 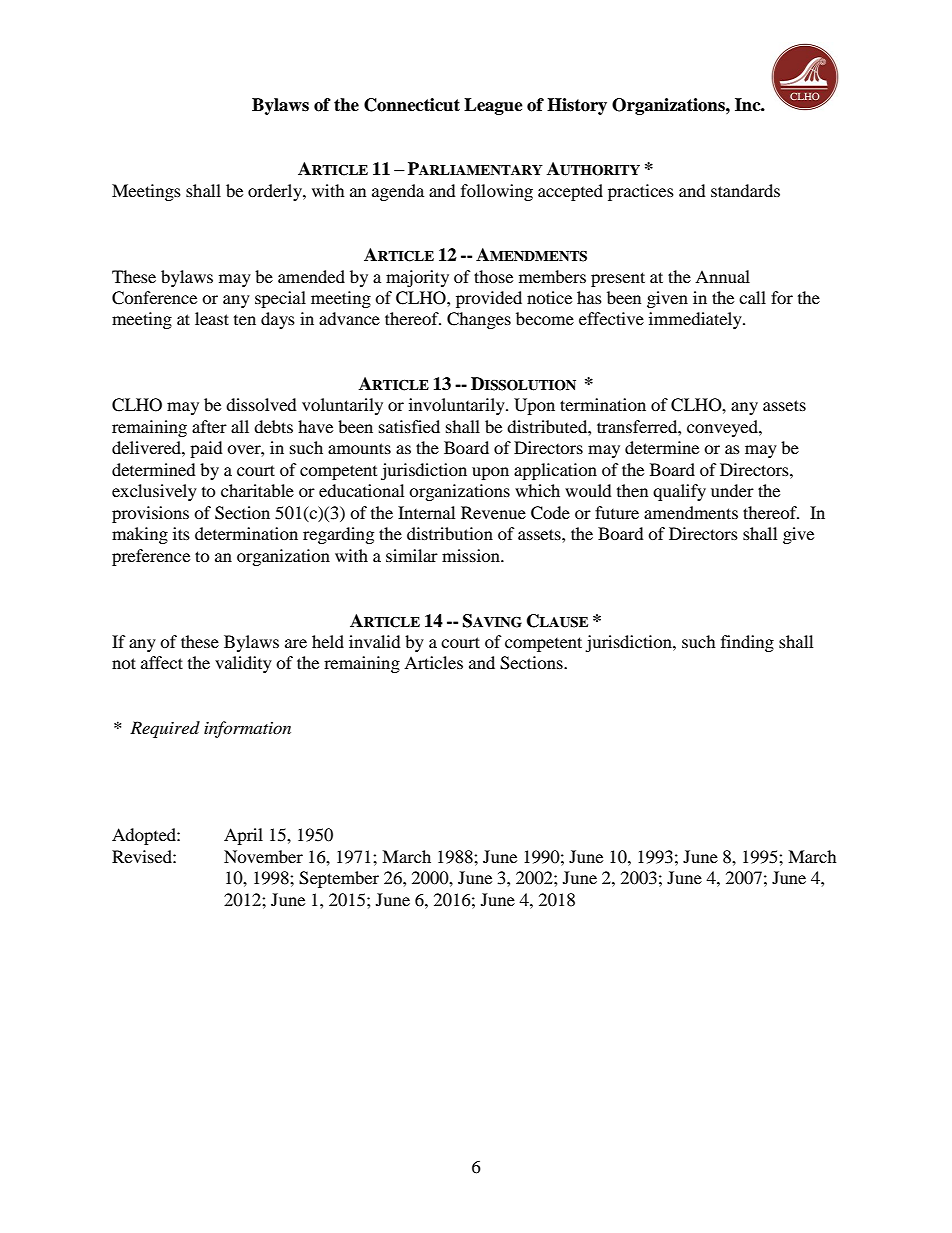 I want to click on finding, so click(x=747, y=643).
